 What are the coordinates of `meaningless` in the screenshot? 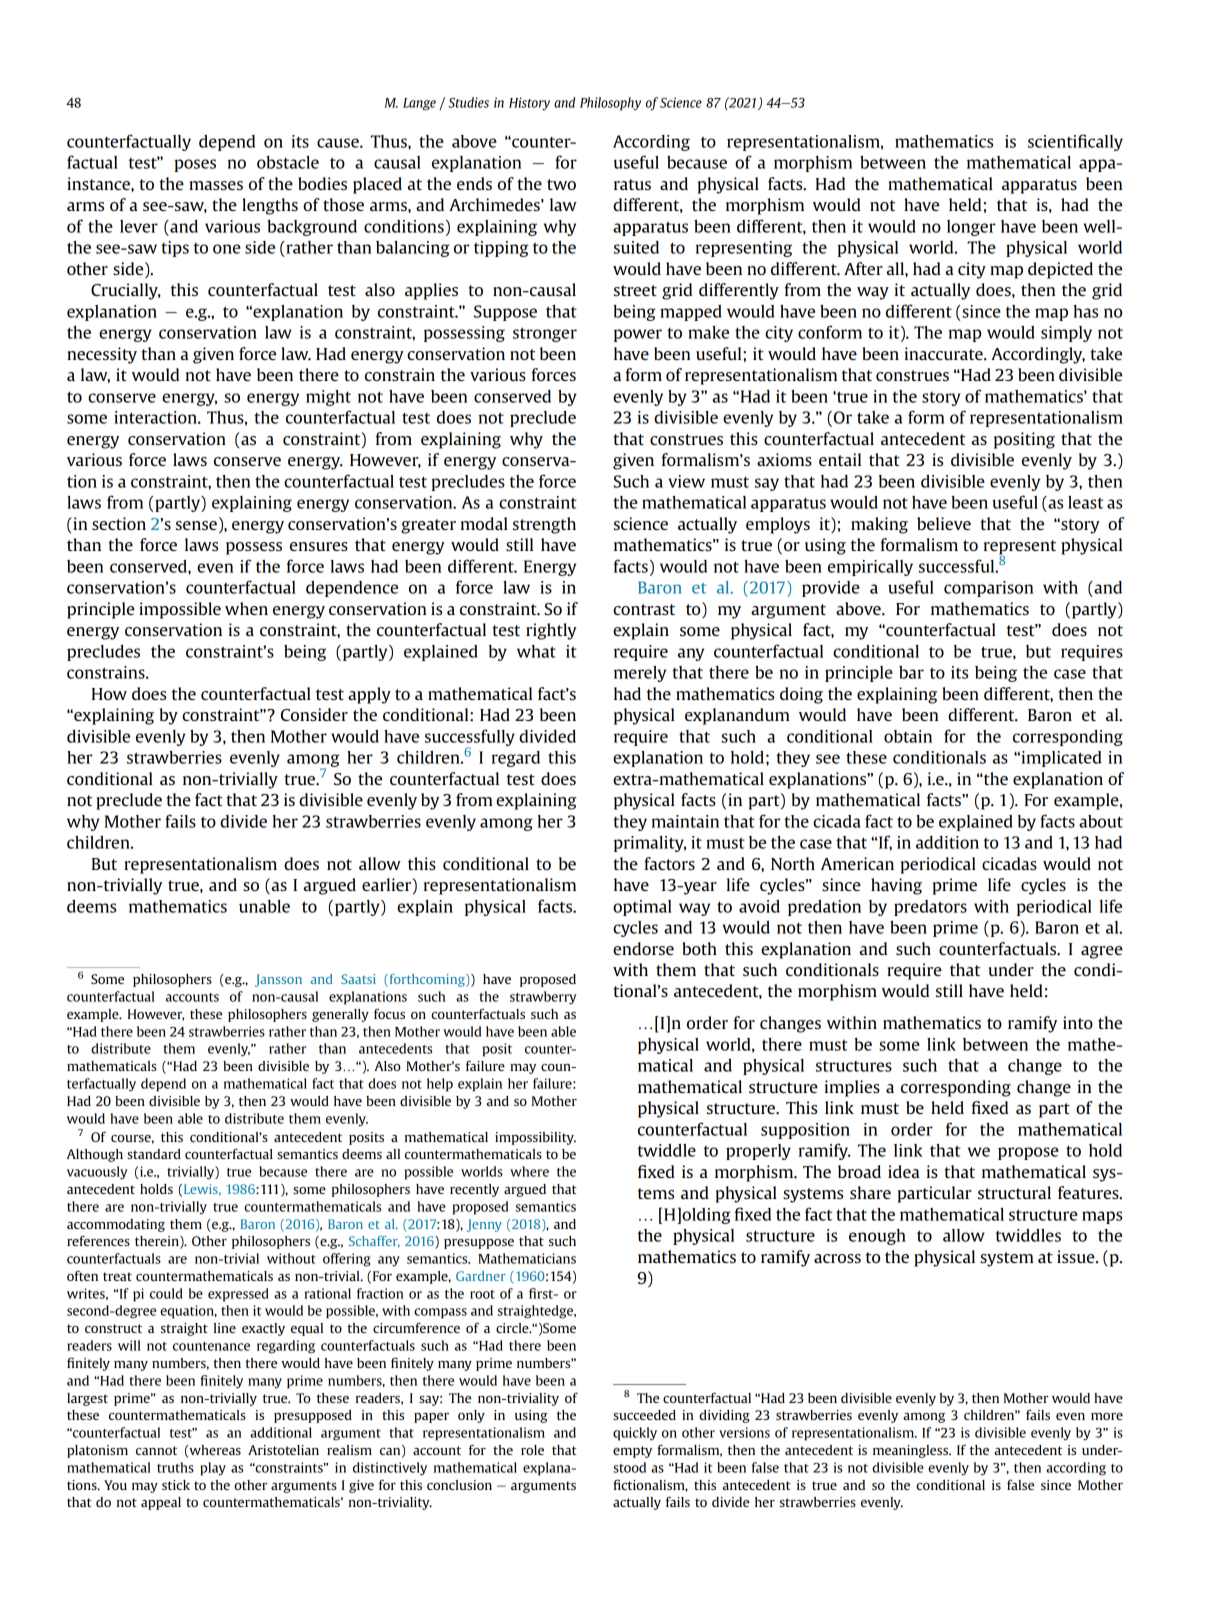 It's located at (911, 1451).
